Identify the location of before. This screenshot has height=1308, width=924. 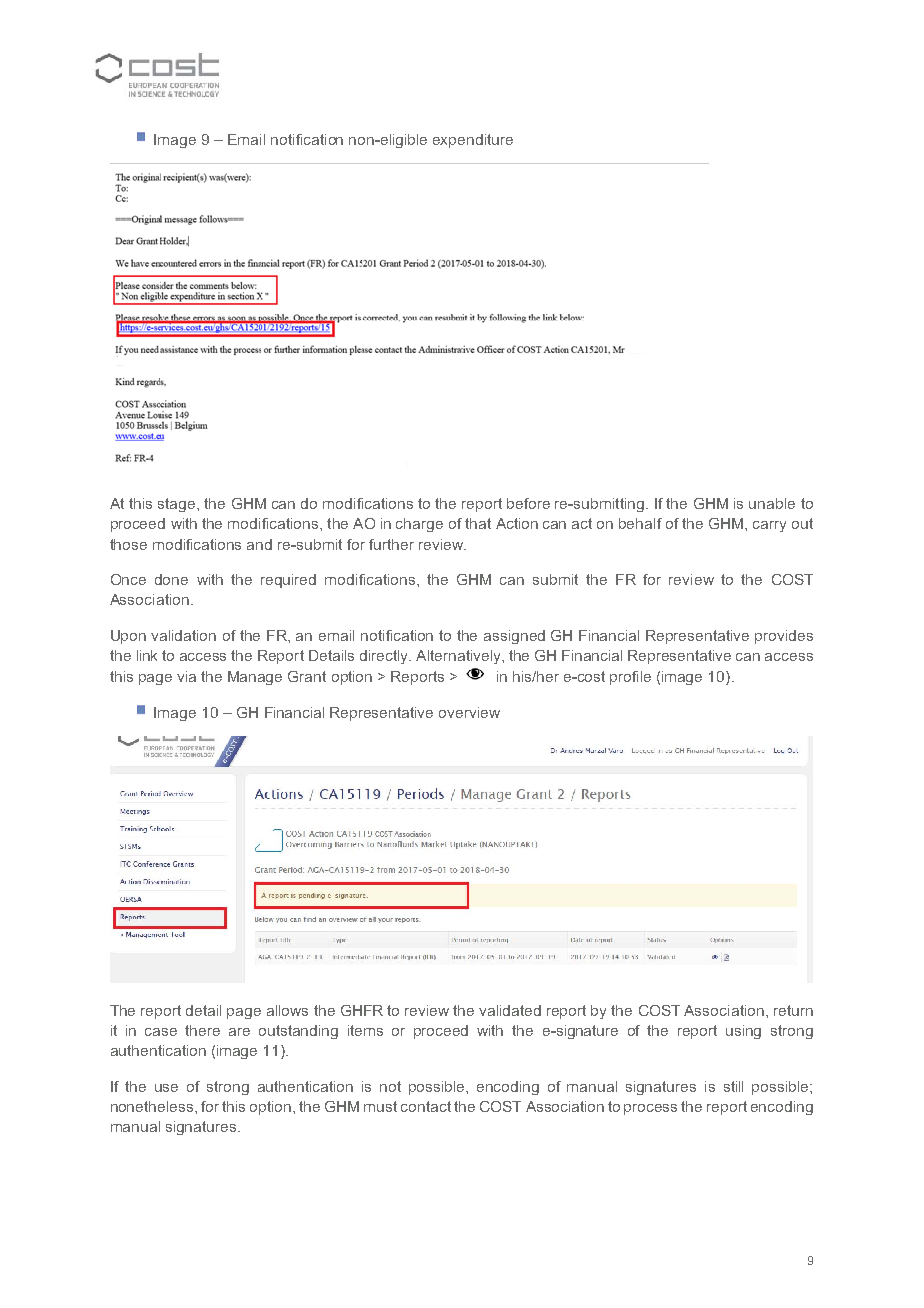
(528, 503).
